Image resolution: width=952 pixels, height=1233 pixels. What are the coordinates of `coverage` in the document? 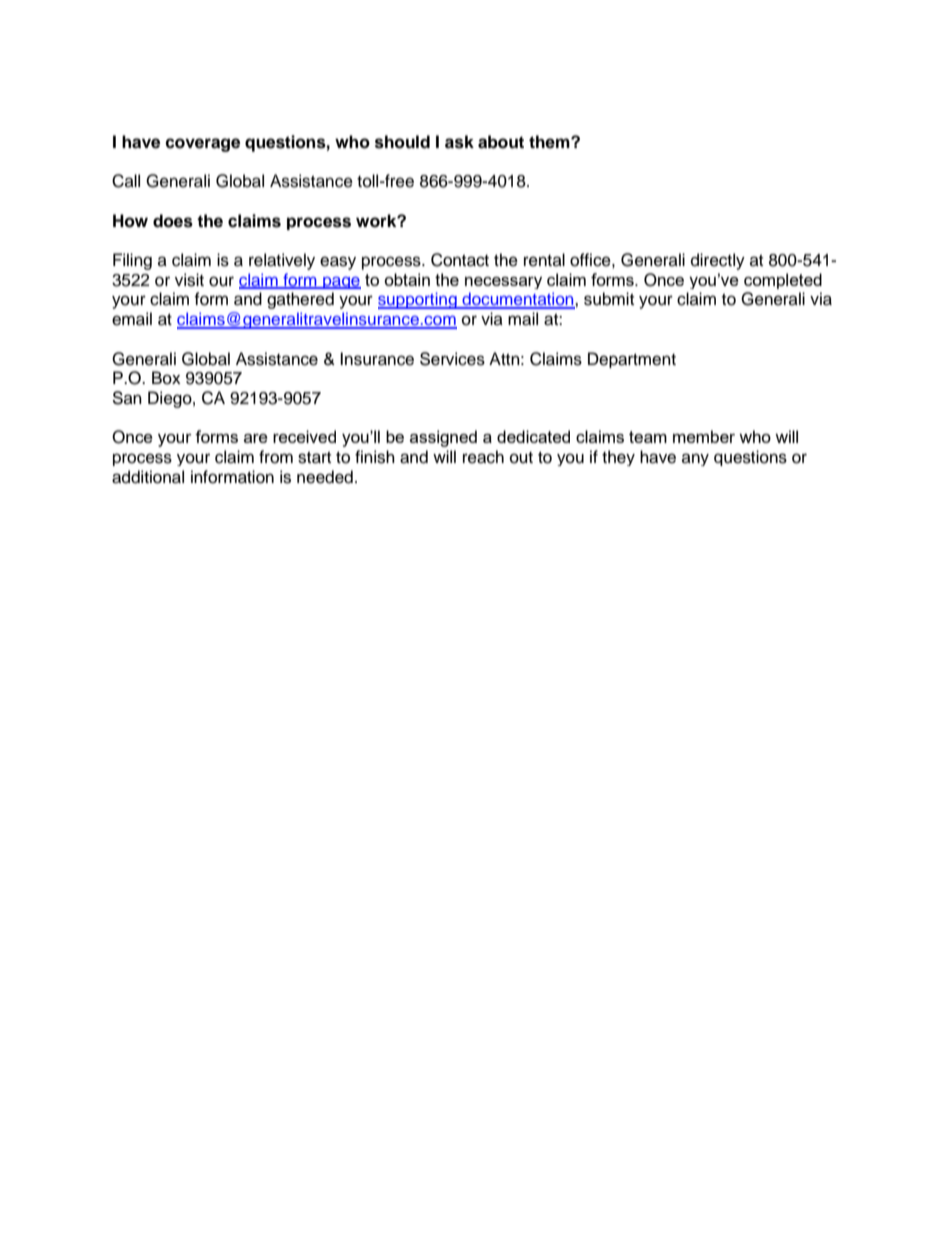 It's located at (202, 145).
